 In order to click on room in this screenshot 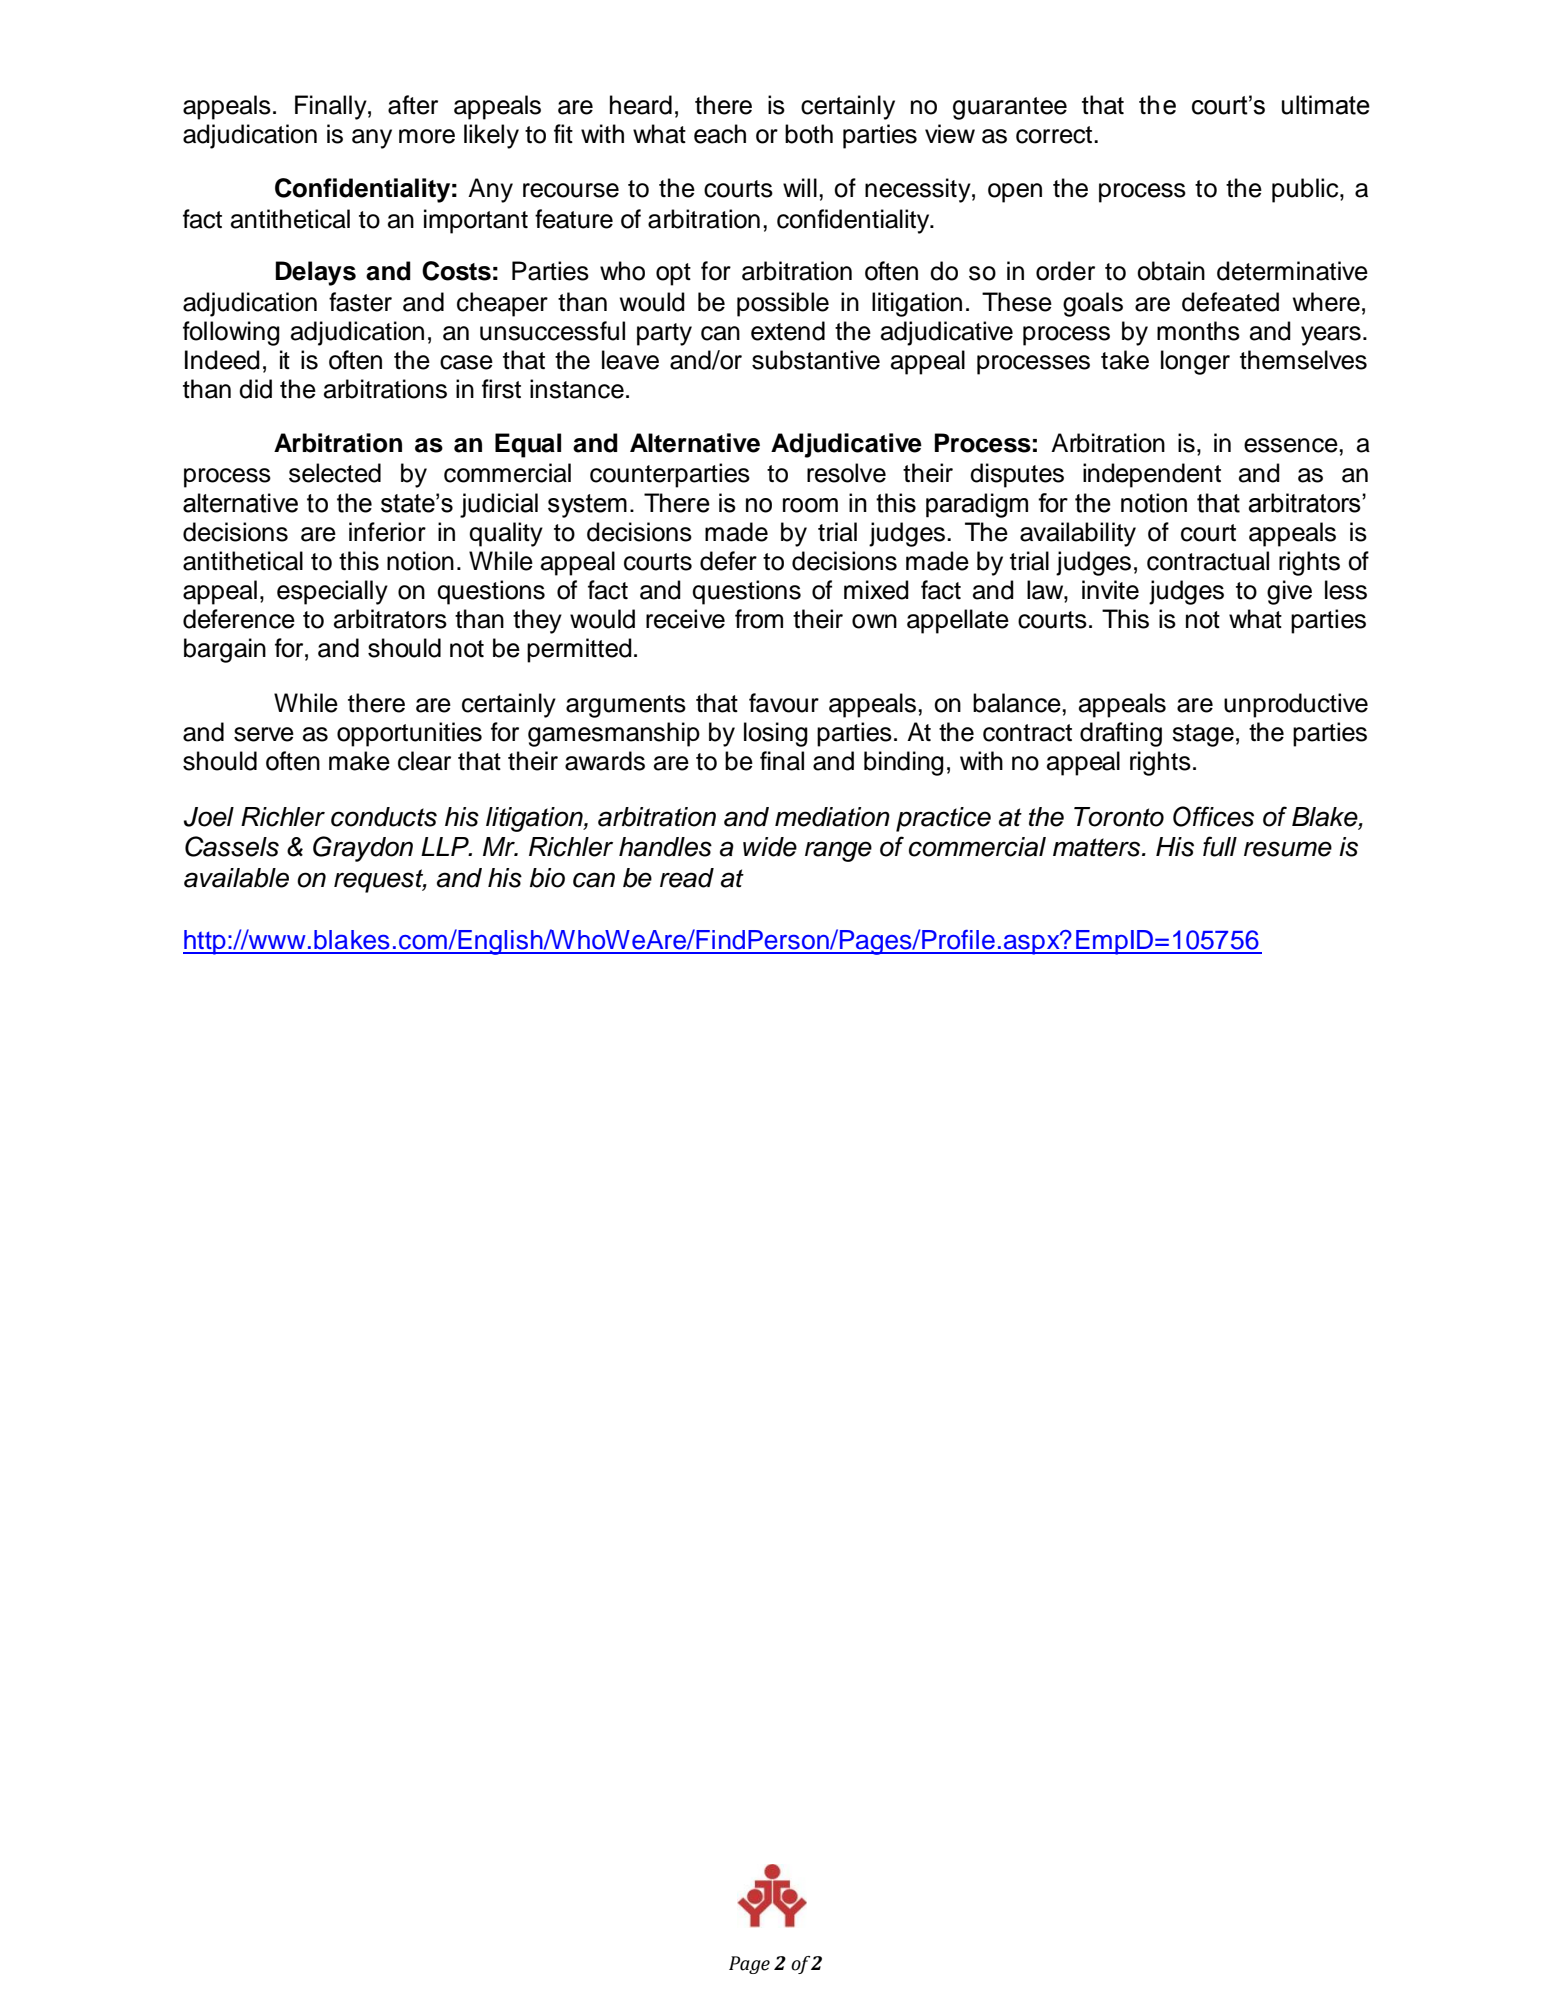, I will do `click(810, 505)`.
